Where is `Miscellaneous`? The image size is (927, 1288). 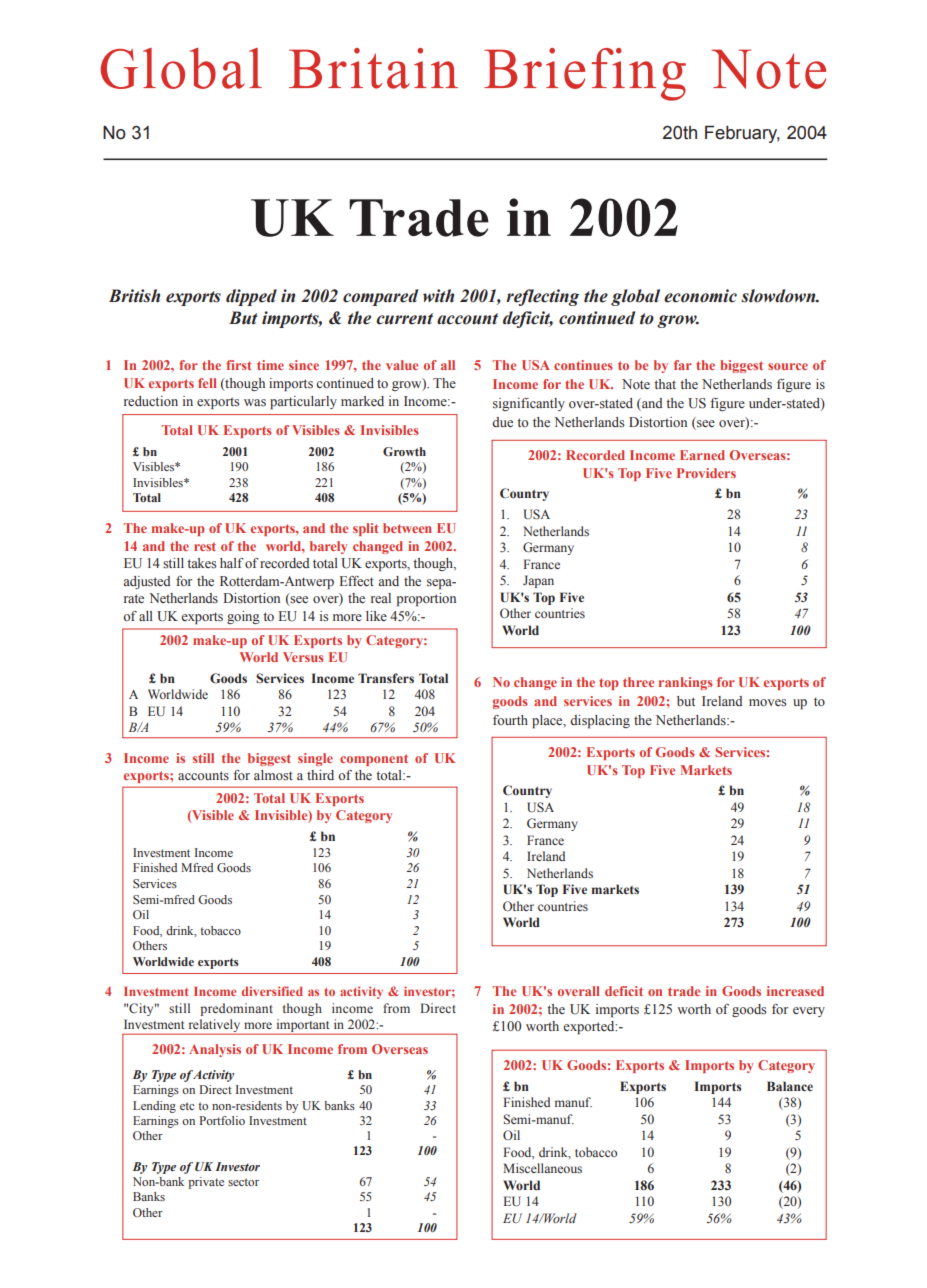
Miscellaneous is located at coordinates (542, 1168).
